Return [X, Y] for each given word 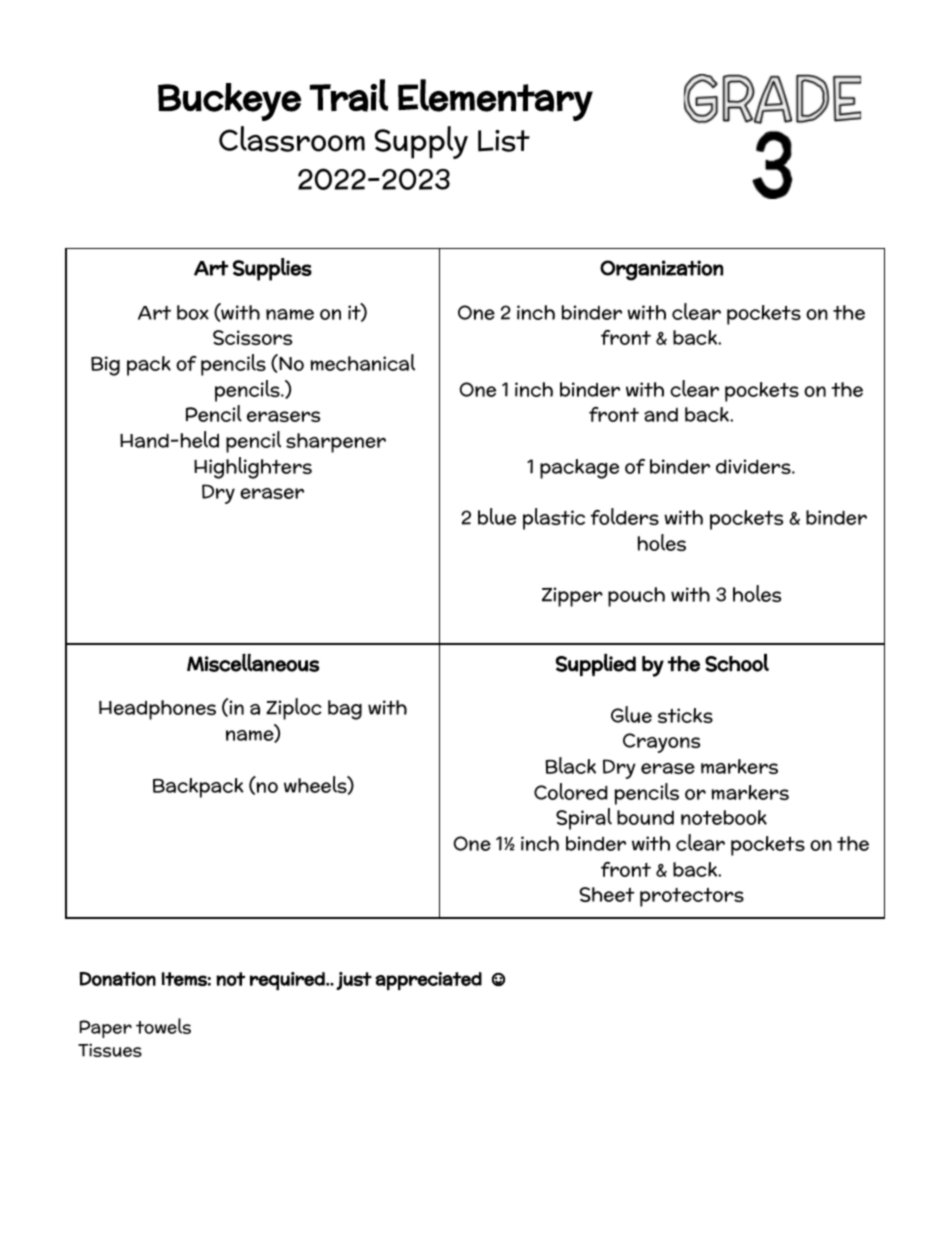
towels [163, 1026]
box [193, 312]
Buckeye [229, 102]
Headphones [157, 710]
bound [645, 817]
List [504, 141]
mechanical [363, 362]
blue [497, 516]
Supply [421, 142]
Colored [571, 791]
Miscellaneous [253, 663]
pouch [636, 597]
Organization [661, 270]
